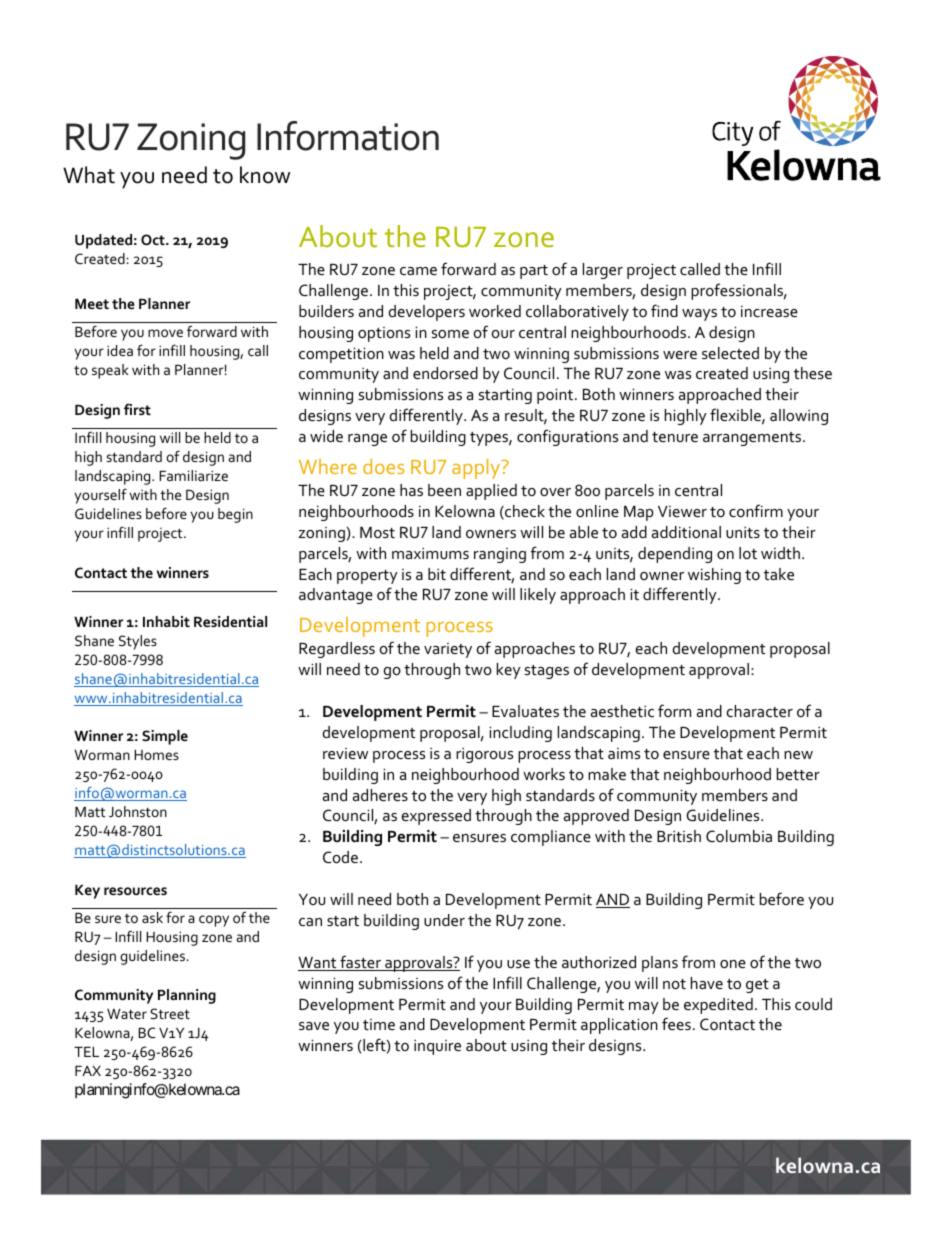  What do you see at coordinates (445, 373) in the screenshot?
I see `endorsed` at bounding box center [445, 373].
